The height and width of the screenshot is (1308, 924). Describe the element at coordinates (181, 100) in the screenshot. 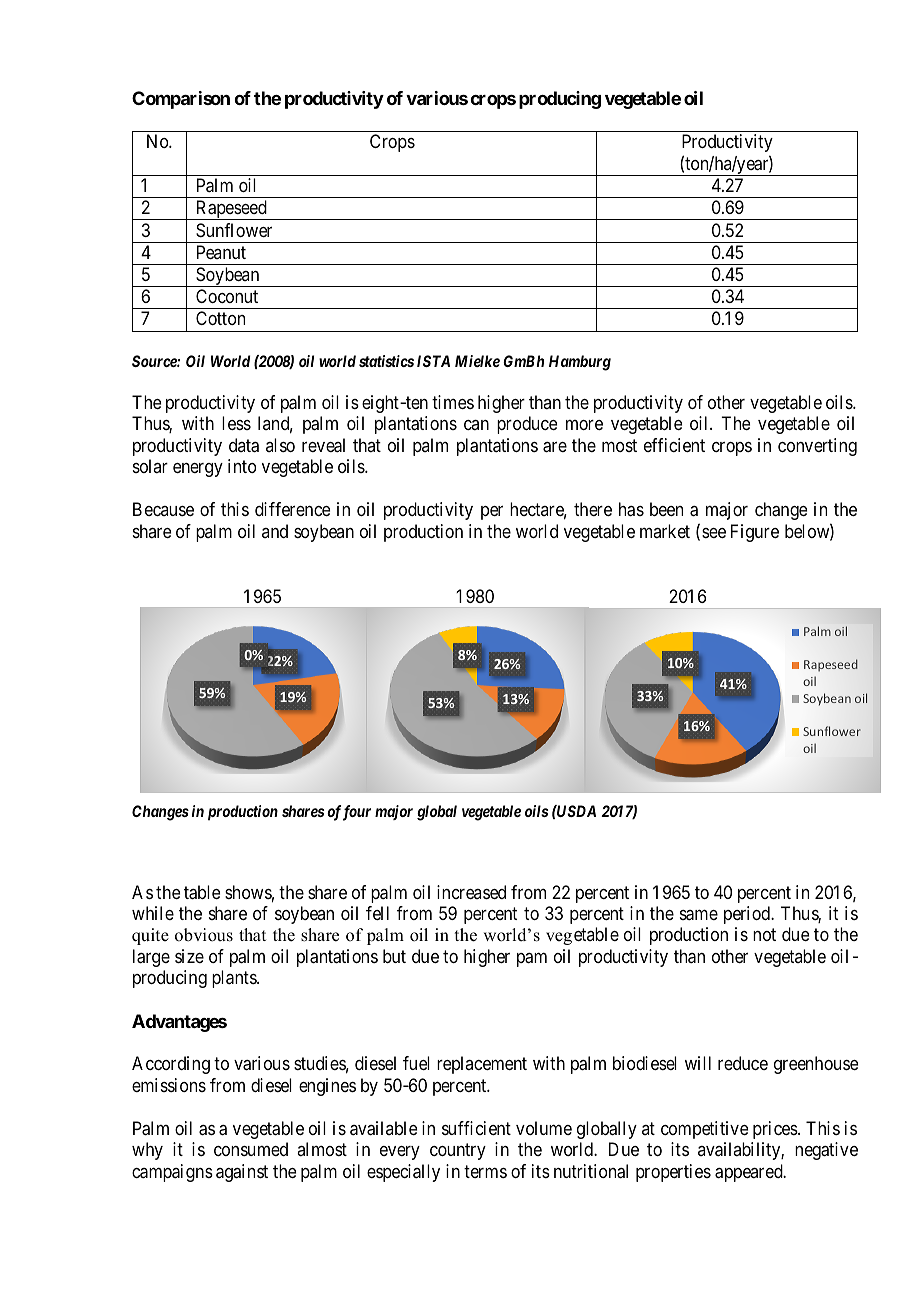

I see `Comparison` at that location.
